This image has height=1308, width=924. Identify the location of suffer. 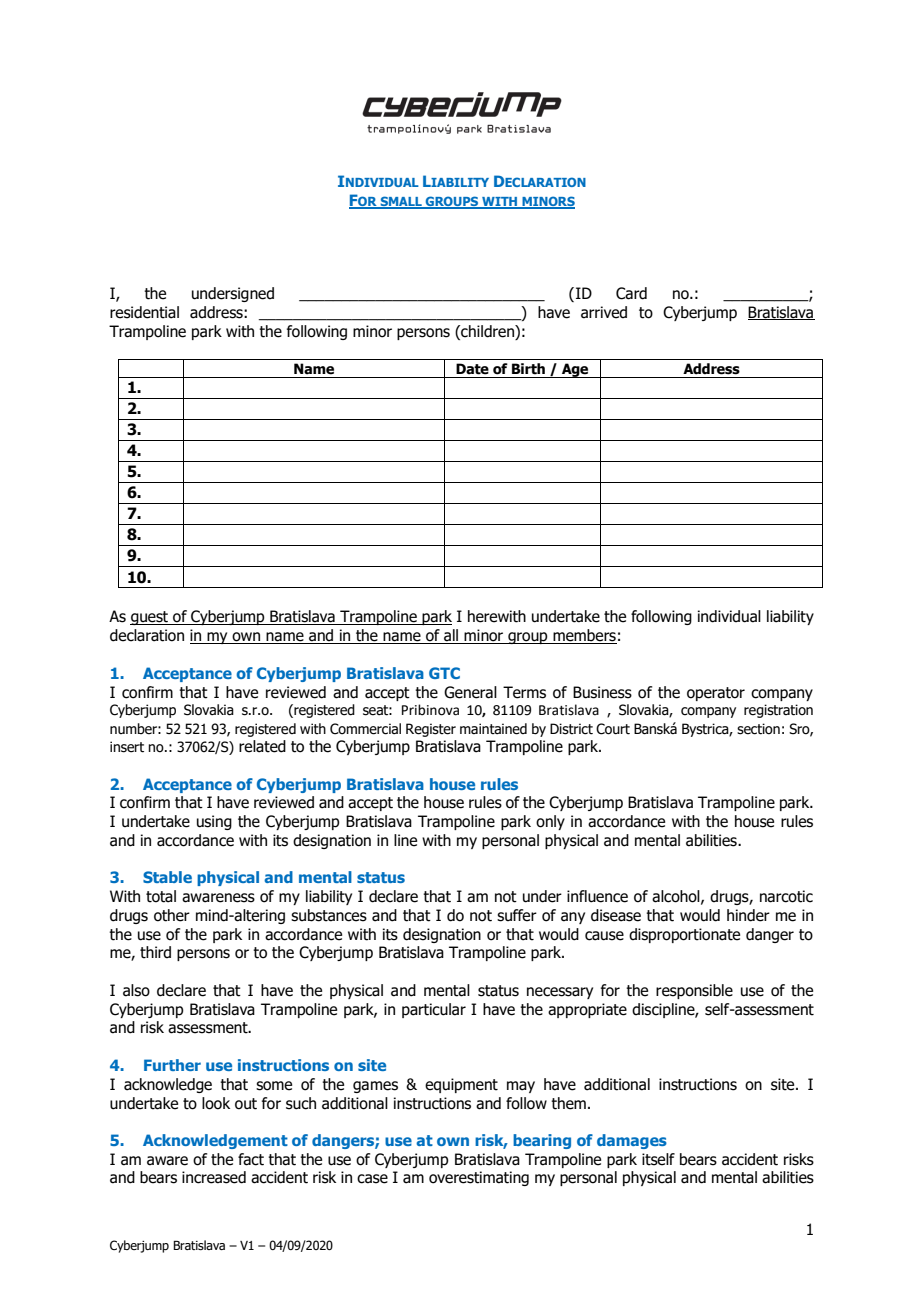
(517, 915).
